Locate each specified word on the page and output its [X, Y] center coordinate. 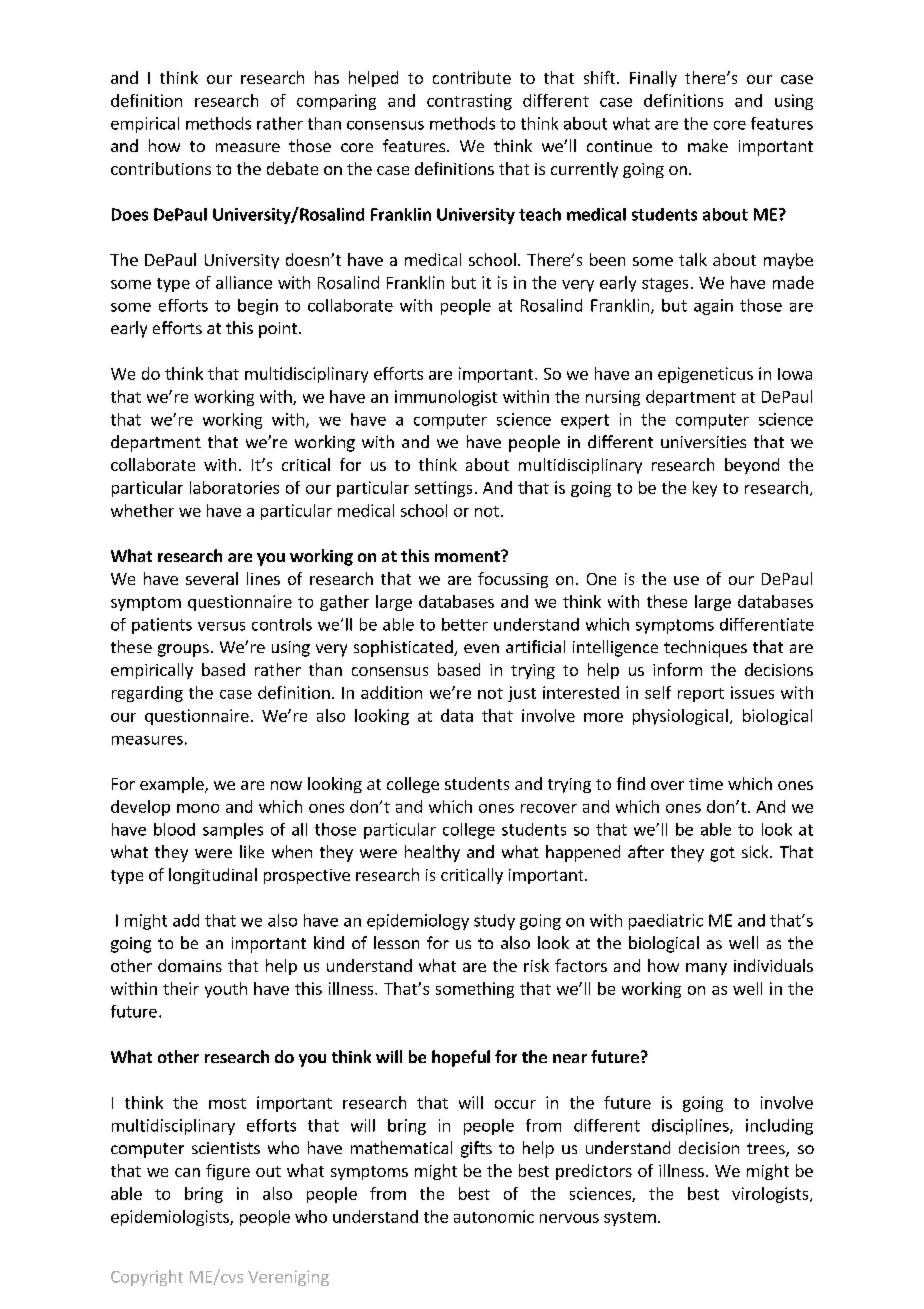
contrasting [469, 102]
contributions [161, 168]
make [708, 145]
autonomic [494, 1216]
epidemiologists [171, 1218]
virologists [771, 1195]
